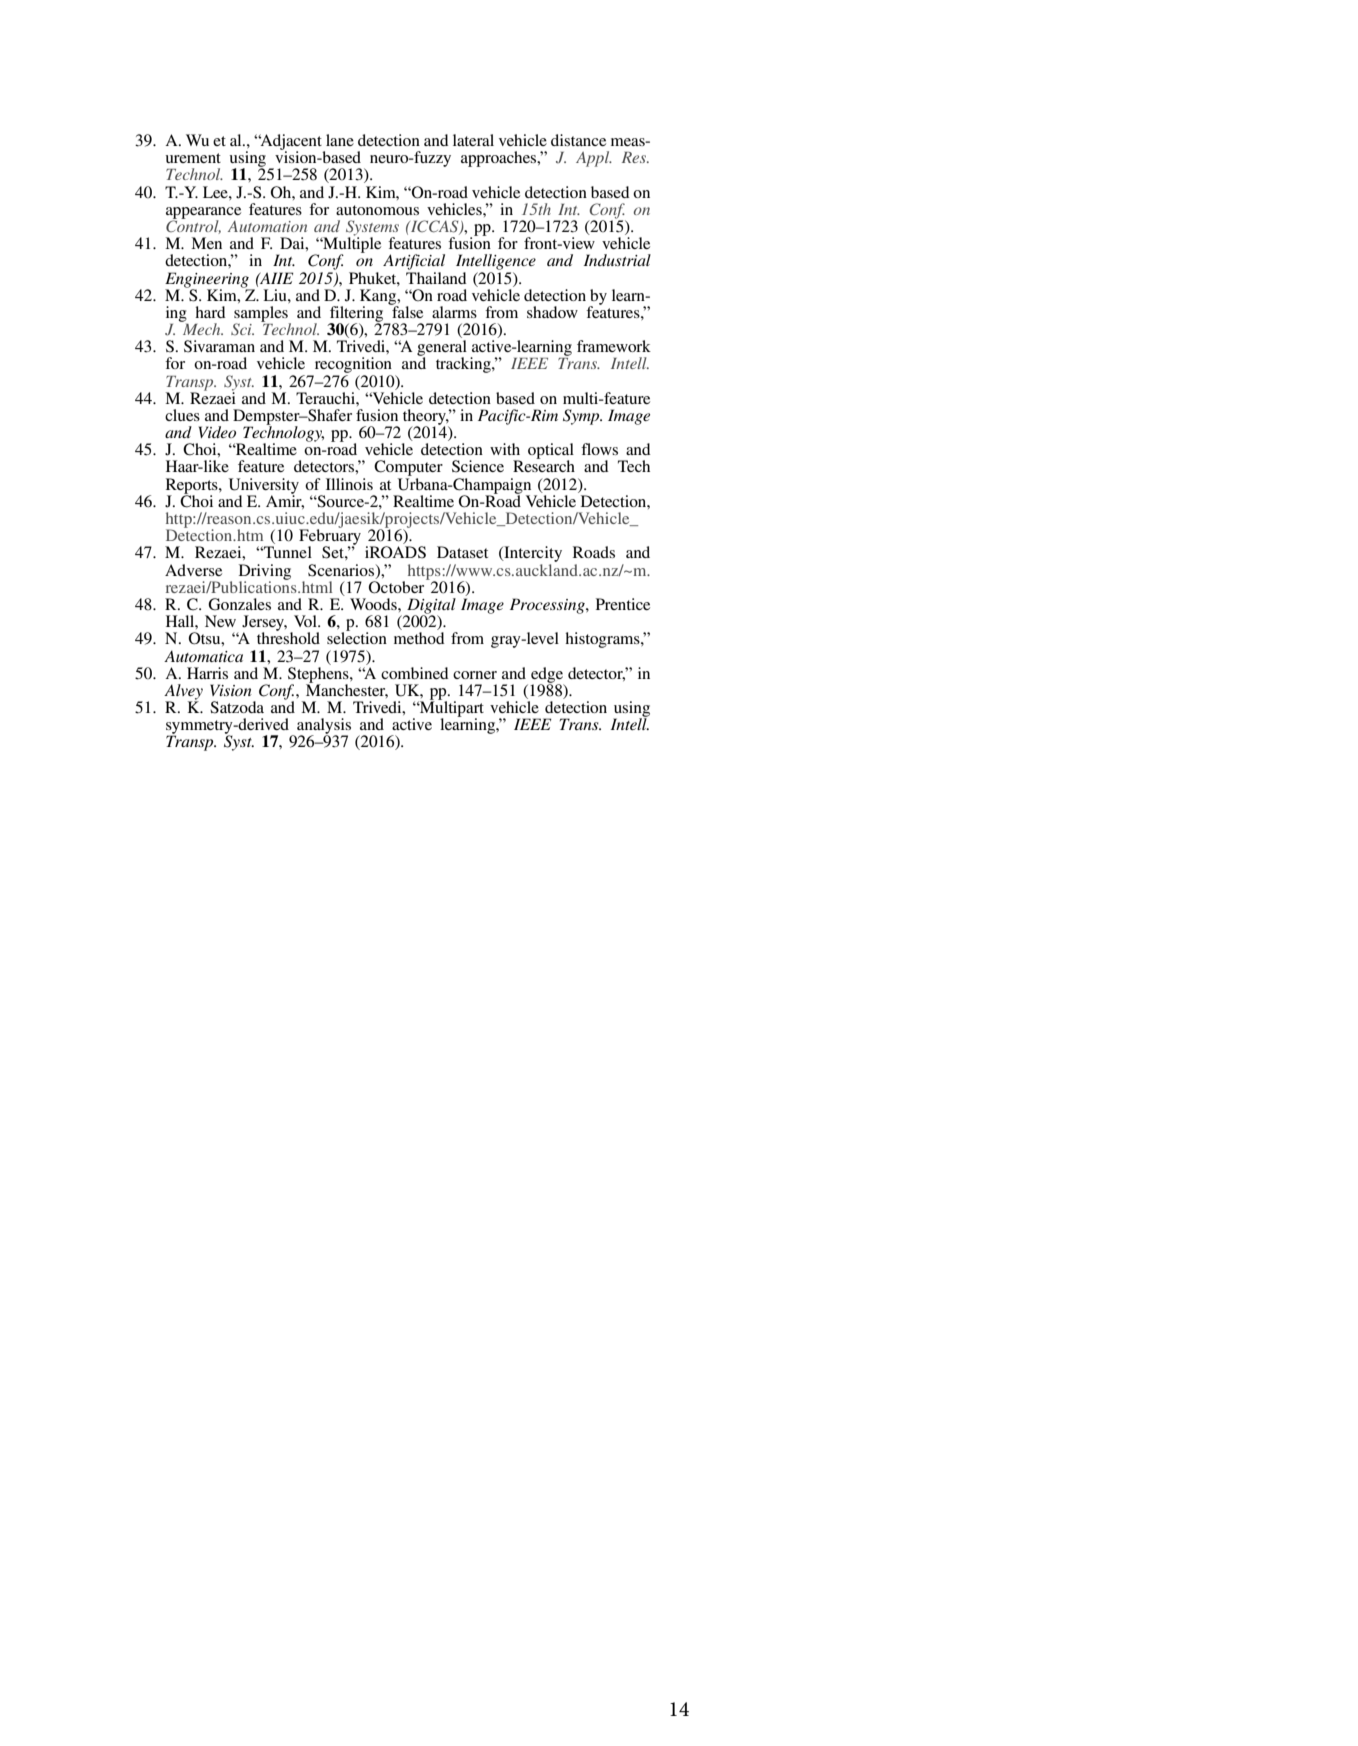 The image size is (1358, 1746). I want to click on lane, so click(340, 140).
